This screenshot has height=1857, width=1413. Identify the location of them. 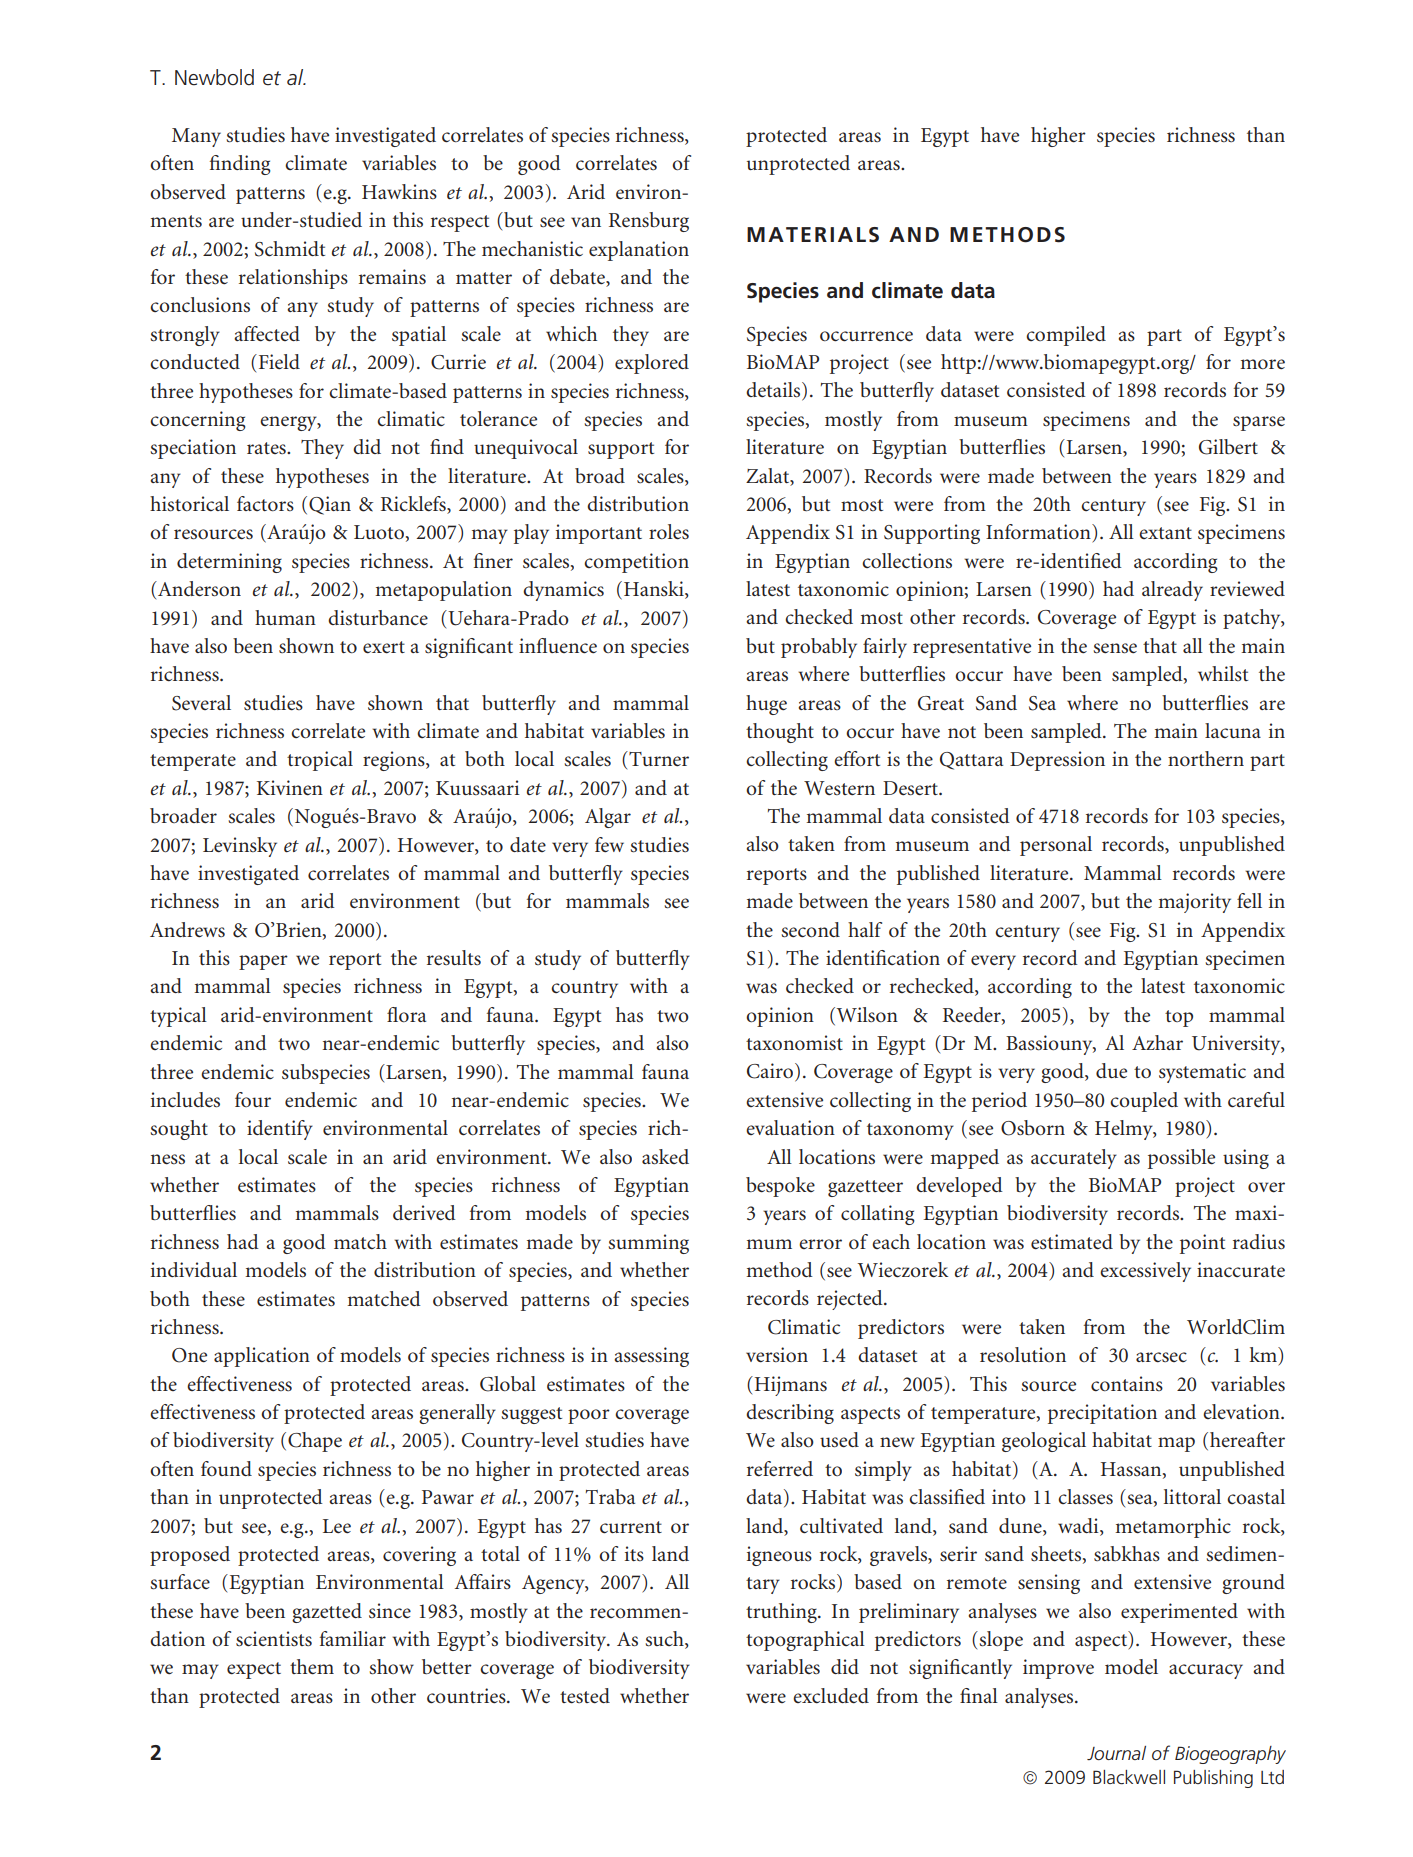
(312, 1667).
